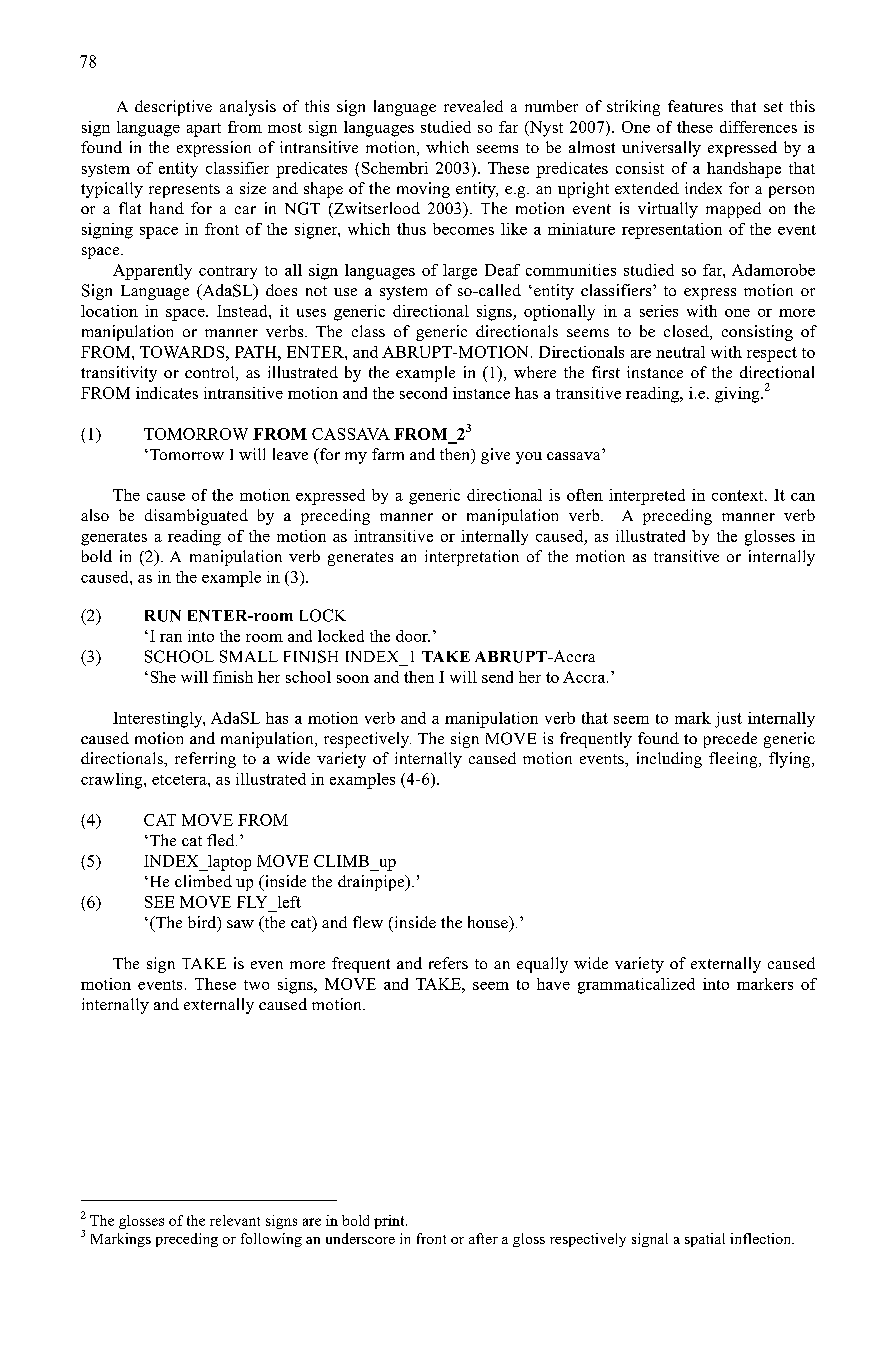 Image resolution: width=896 pixels, height=1345 pixels. What do you see at coordinates (758, 127) in the page?
I see `differences` at bounding box center [758, 127].
